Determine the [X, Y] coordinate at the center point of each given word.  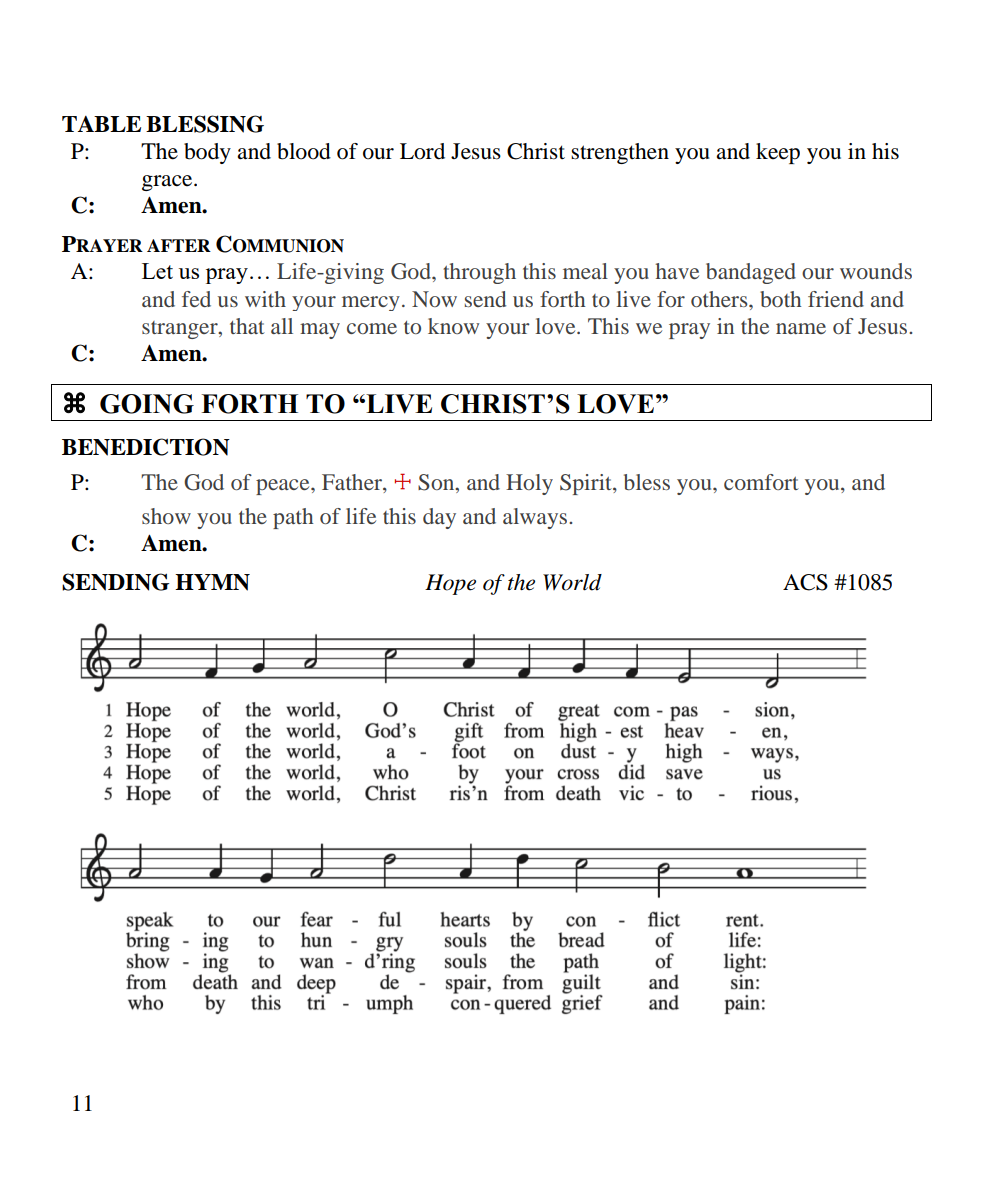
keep [778, 153]
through [479, 273]
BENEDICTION [146, 447]
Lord [422, 151]
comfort [761, 482]
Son [437, 483]
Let [157, 271]
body [207, 153]
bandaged [751, 273]
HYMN [212, 582]
